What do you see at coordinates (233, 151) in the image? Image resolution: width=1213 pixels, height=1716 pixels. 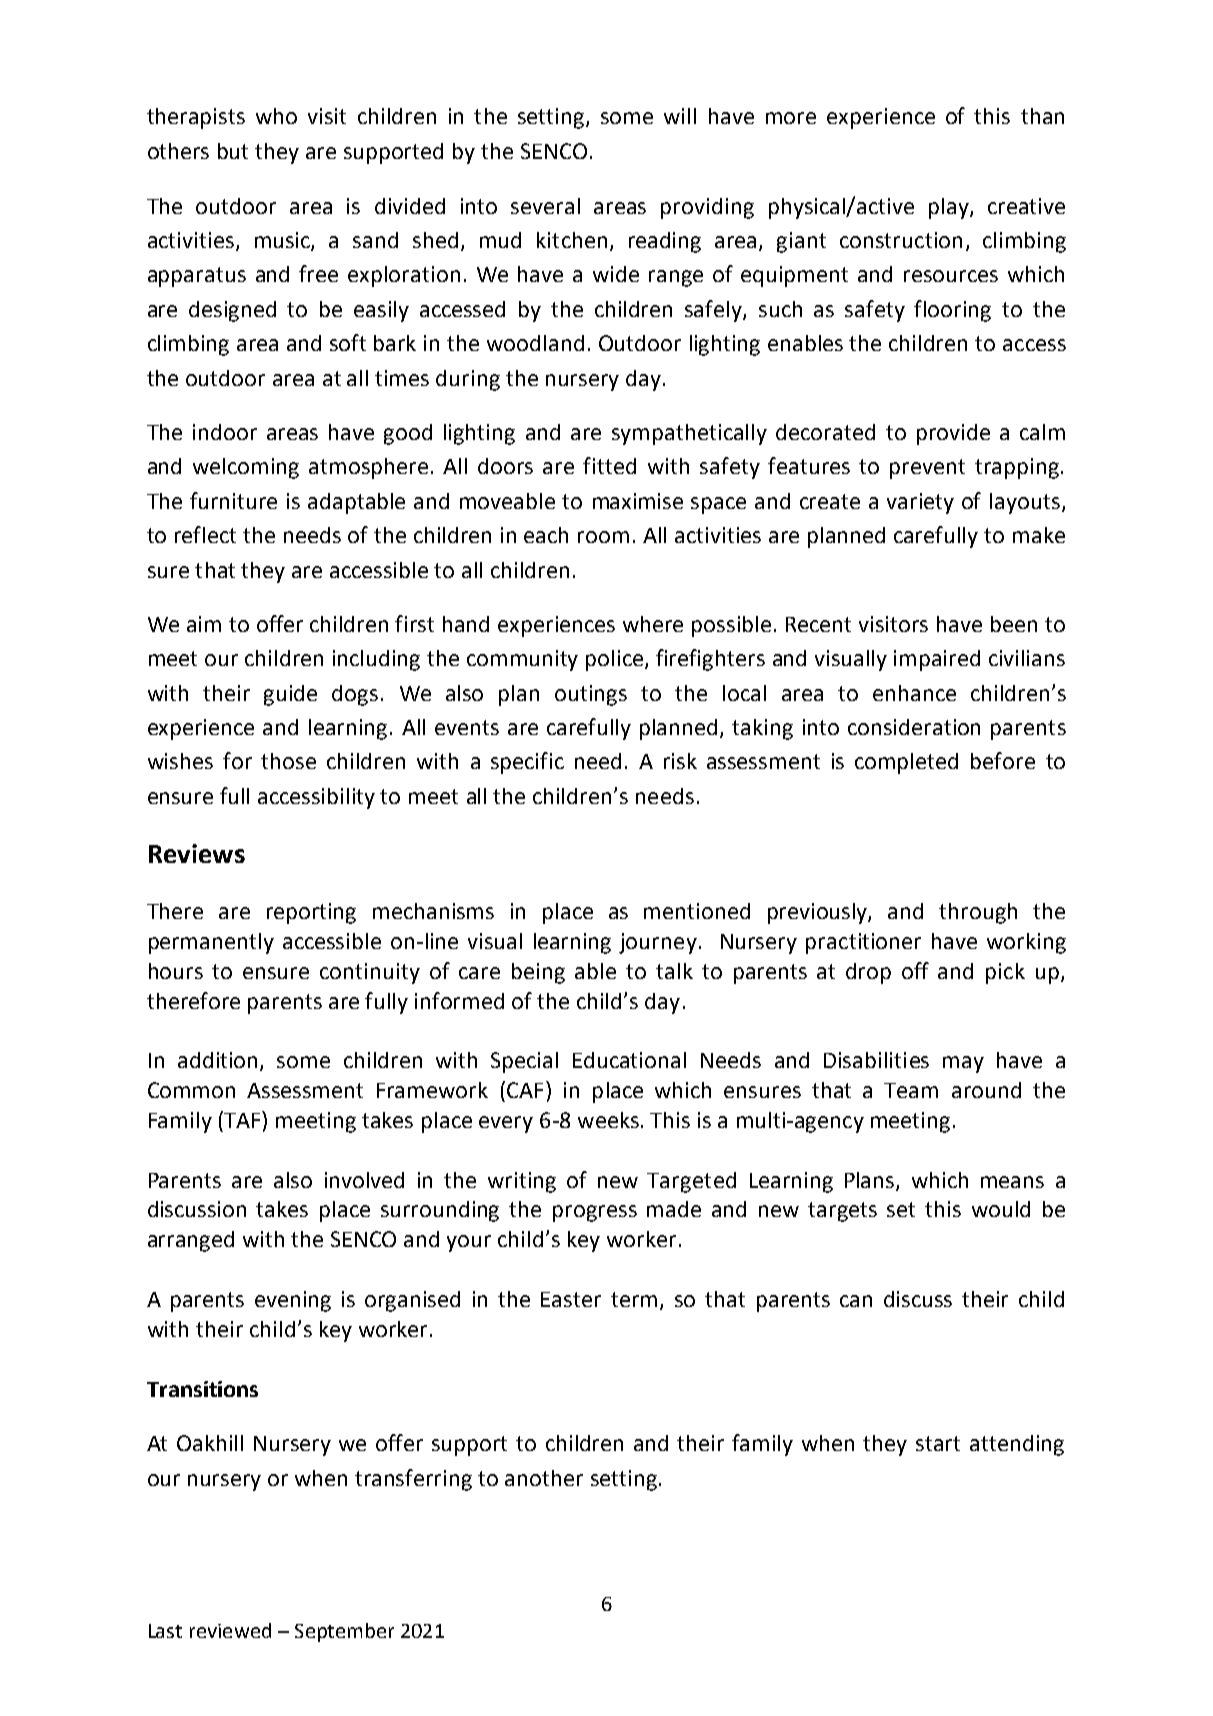 I see `but` at bounding box center [233, 151].
